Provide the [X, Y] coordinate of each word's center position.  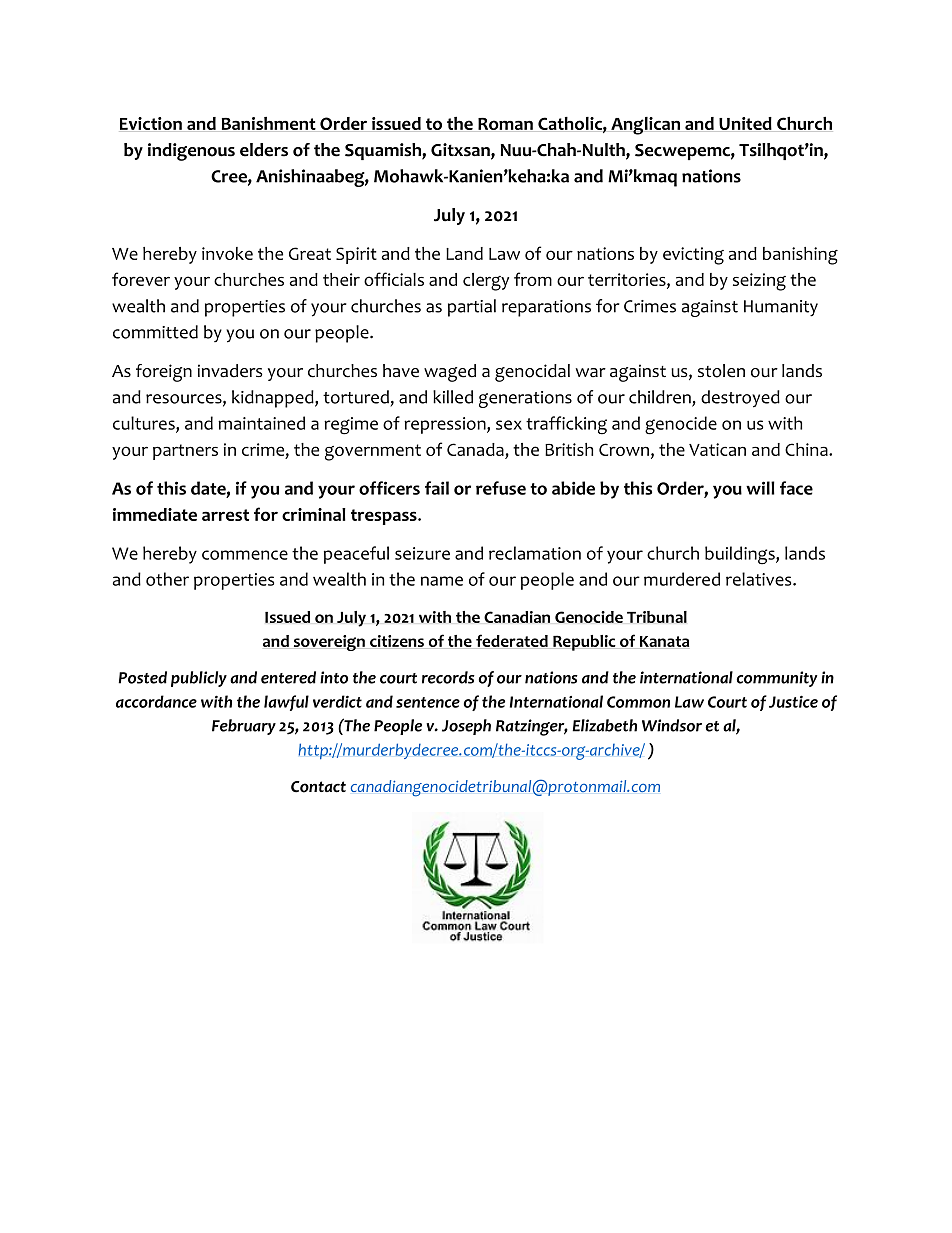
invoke [227, 253]
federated [512, 640]
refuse [501, 488]
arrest [225, 515]
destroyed [740, 399]
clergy [486, 282]
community [777, 679]
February [244, 727]
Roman [505, 124]
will [760, 488]
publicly [199, 679]
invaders [230, 371]
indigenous [191, 152]
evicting [693, 256]
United [745, 123]
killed [453, 397]
